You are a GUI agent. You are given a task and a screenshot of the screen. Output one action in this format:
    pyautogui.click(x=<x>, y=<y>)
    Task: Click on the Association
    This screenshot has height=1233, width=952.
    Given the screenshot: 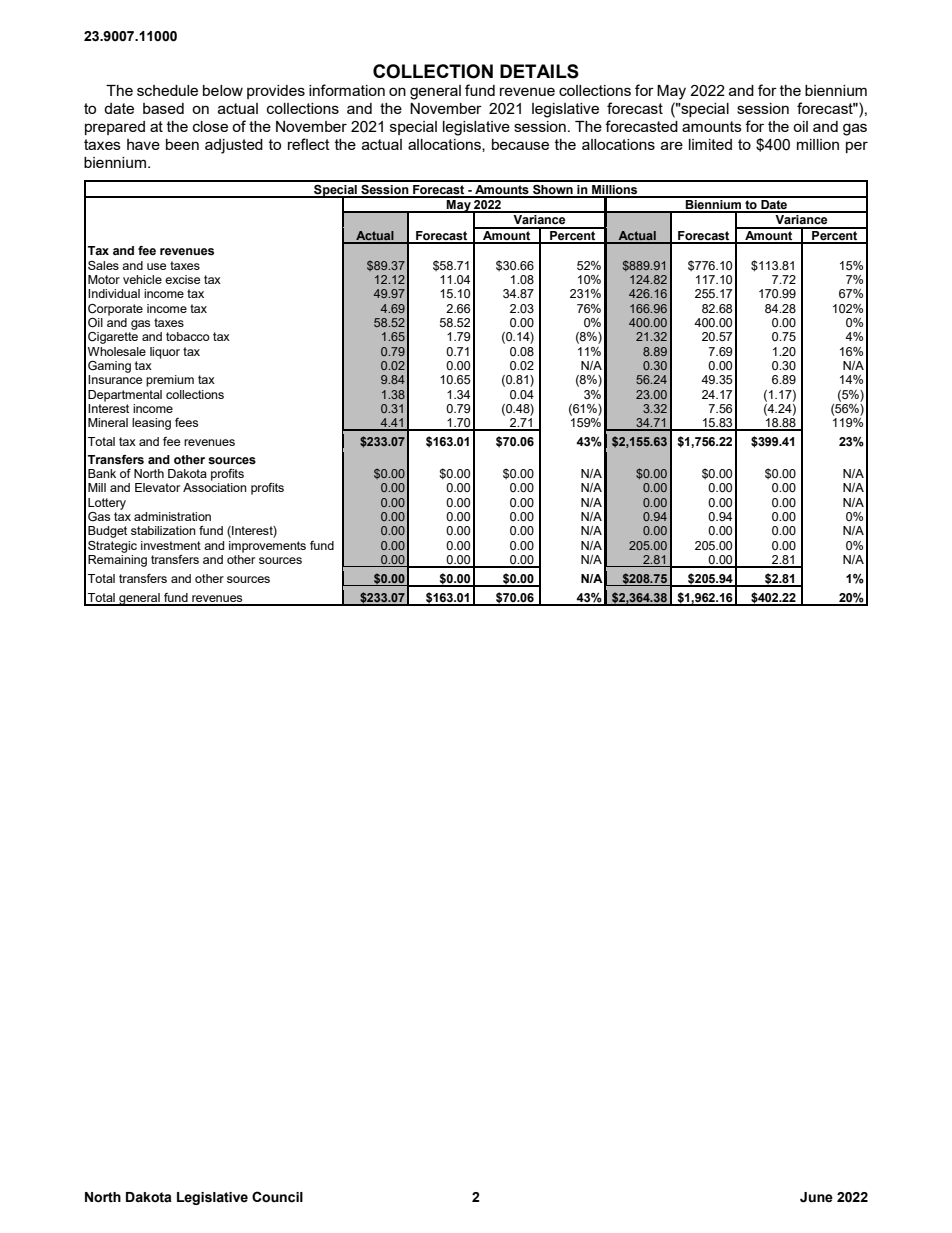 What is the action you would take?
    pyautogui.click(x=215, y=487)
